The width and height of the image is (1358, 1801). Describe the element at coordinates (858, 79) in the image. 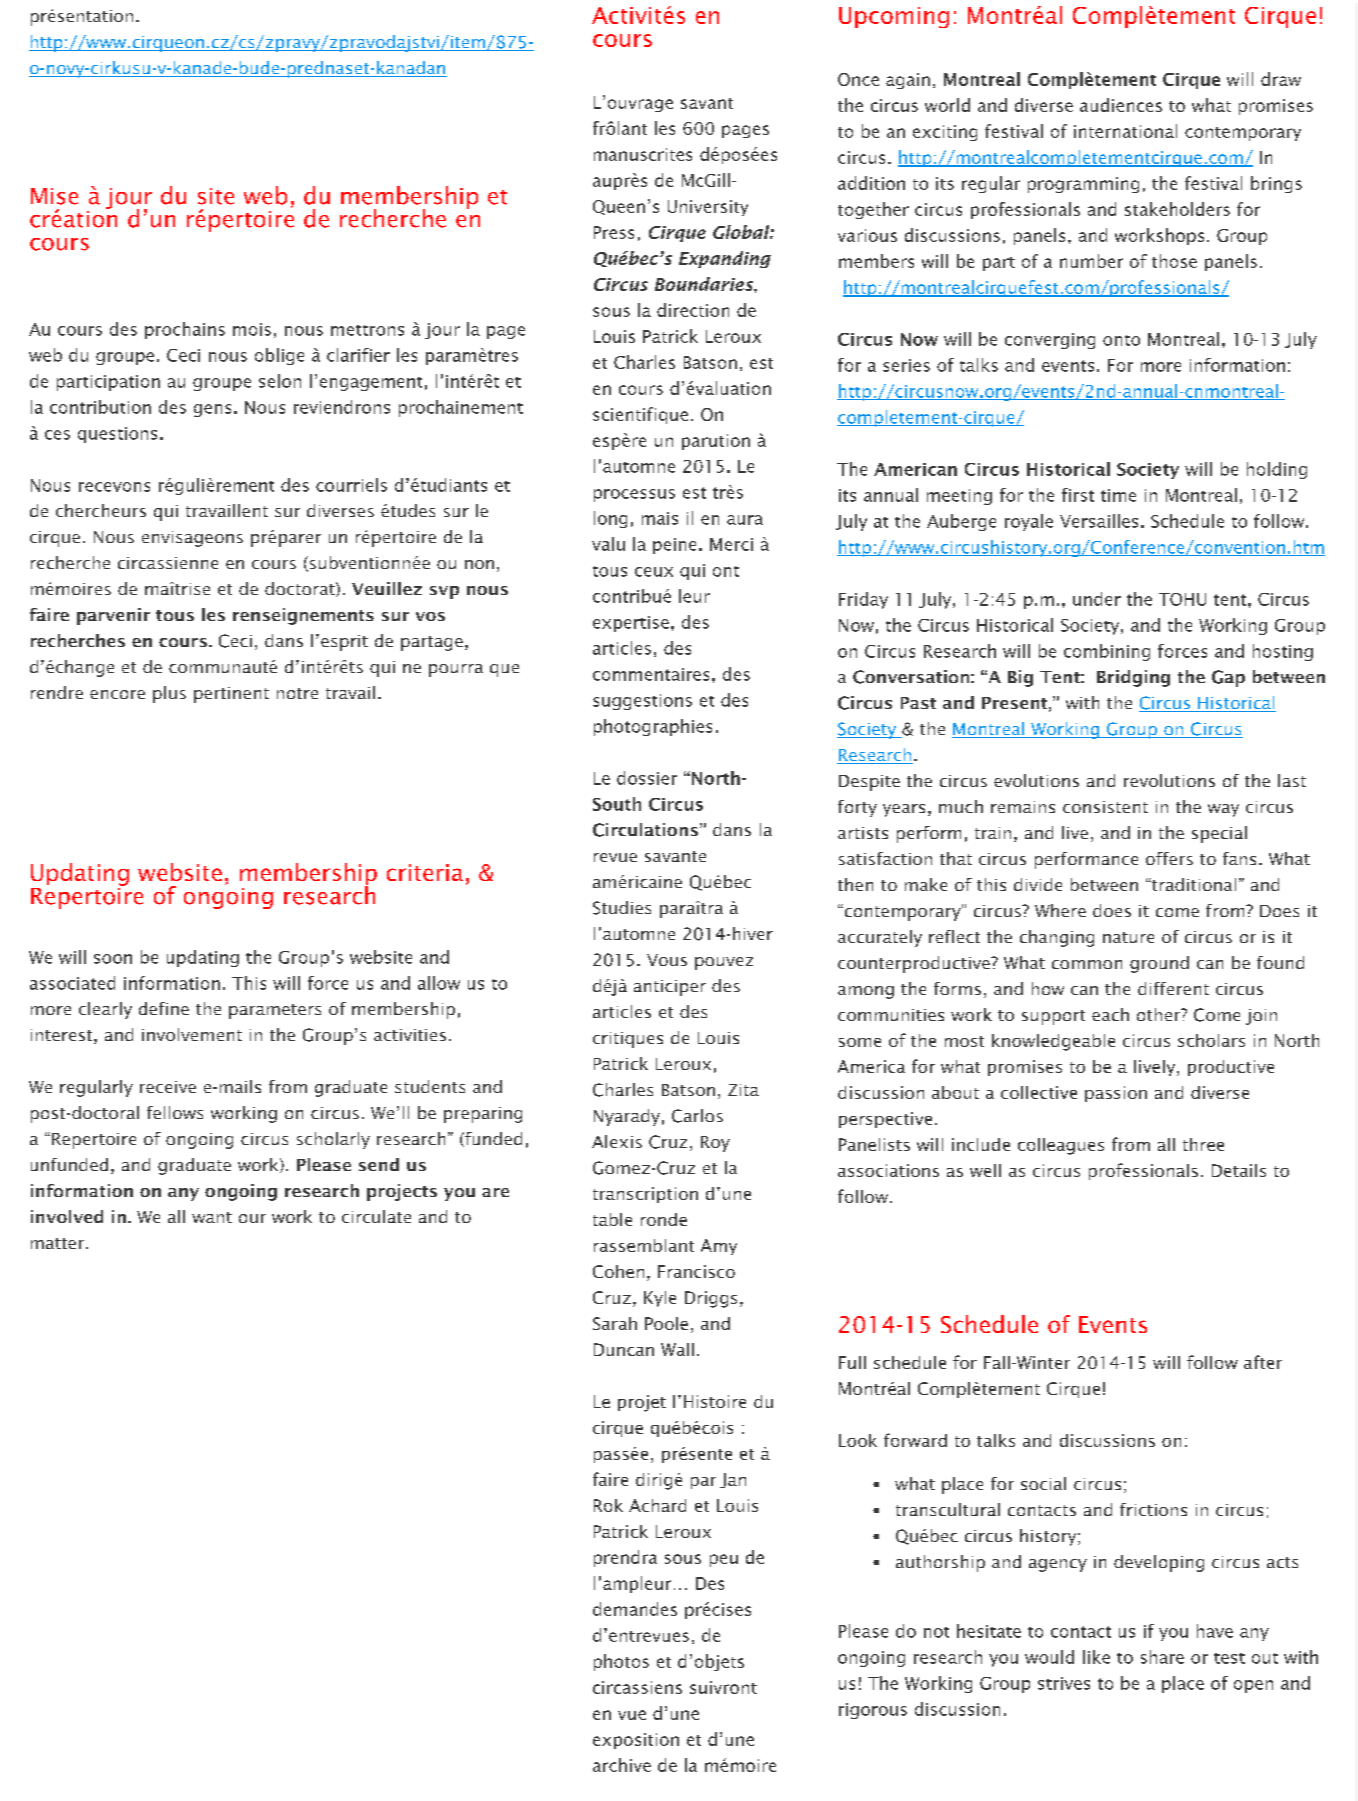

I see `Once` at that location.
